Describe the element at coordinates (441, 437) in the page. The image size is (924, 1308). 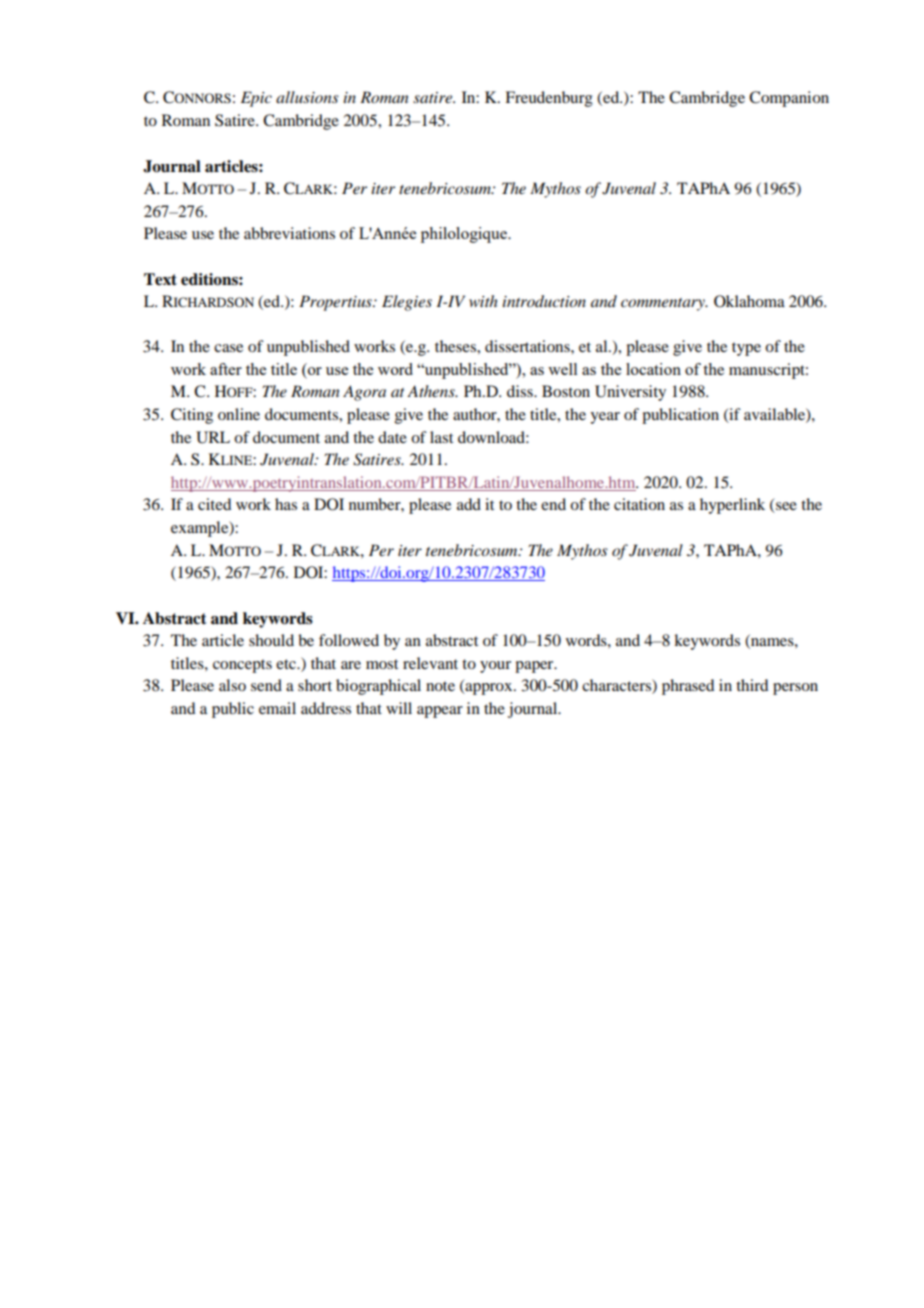
I see `last` at that location.
